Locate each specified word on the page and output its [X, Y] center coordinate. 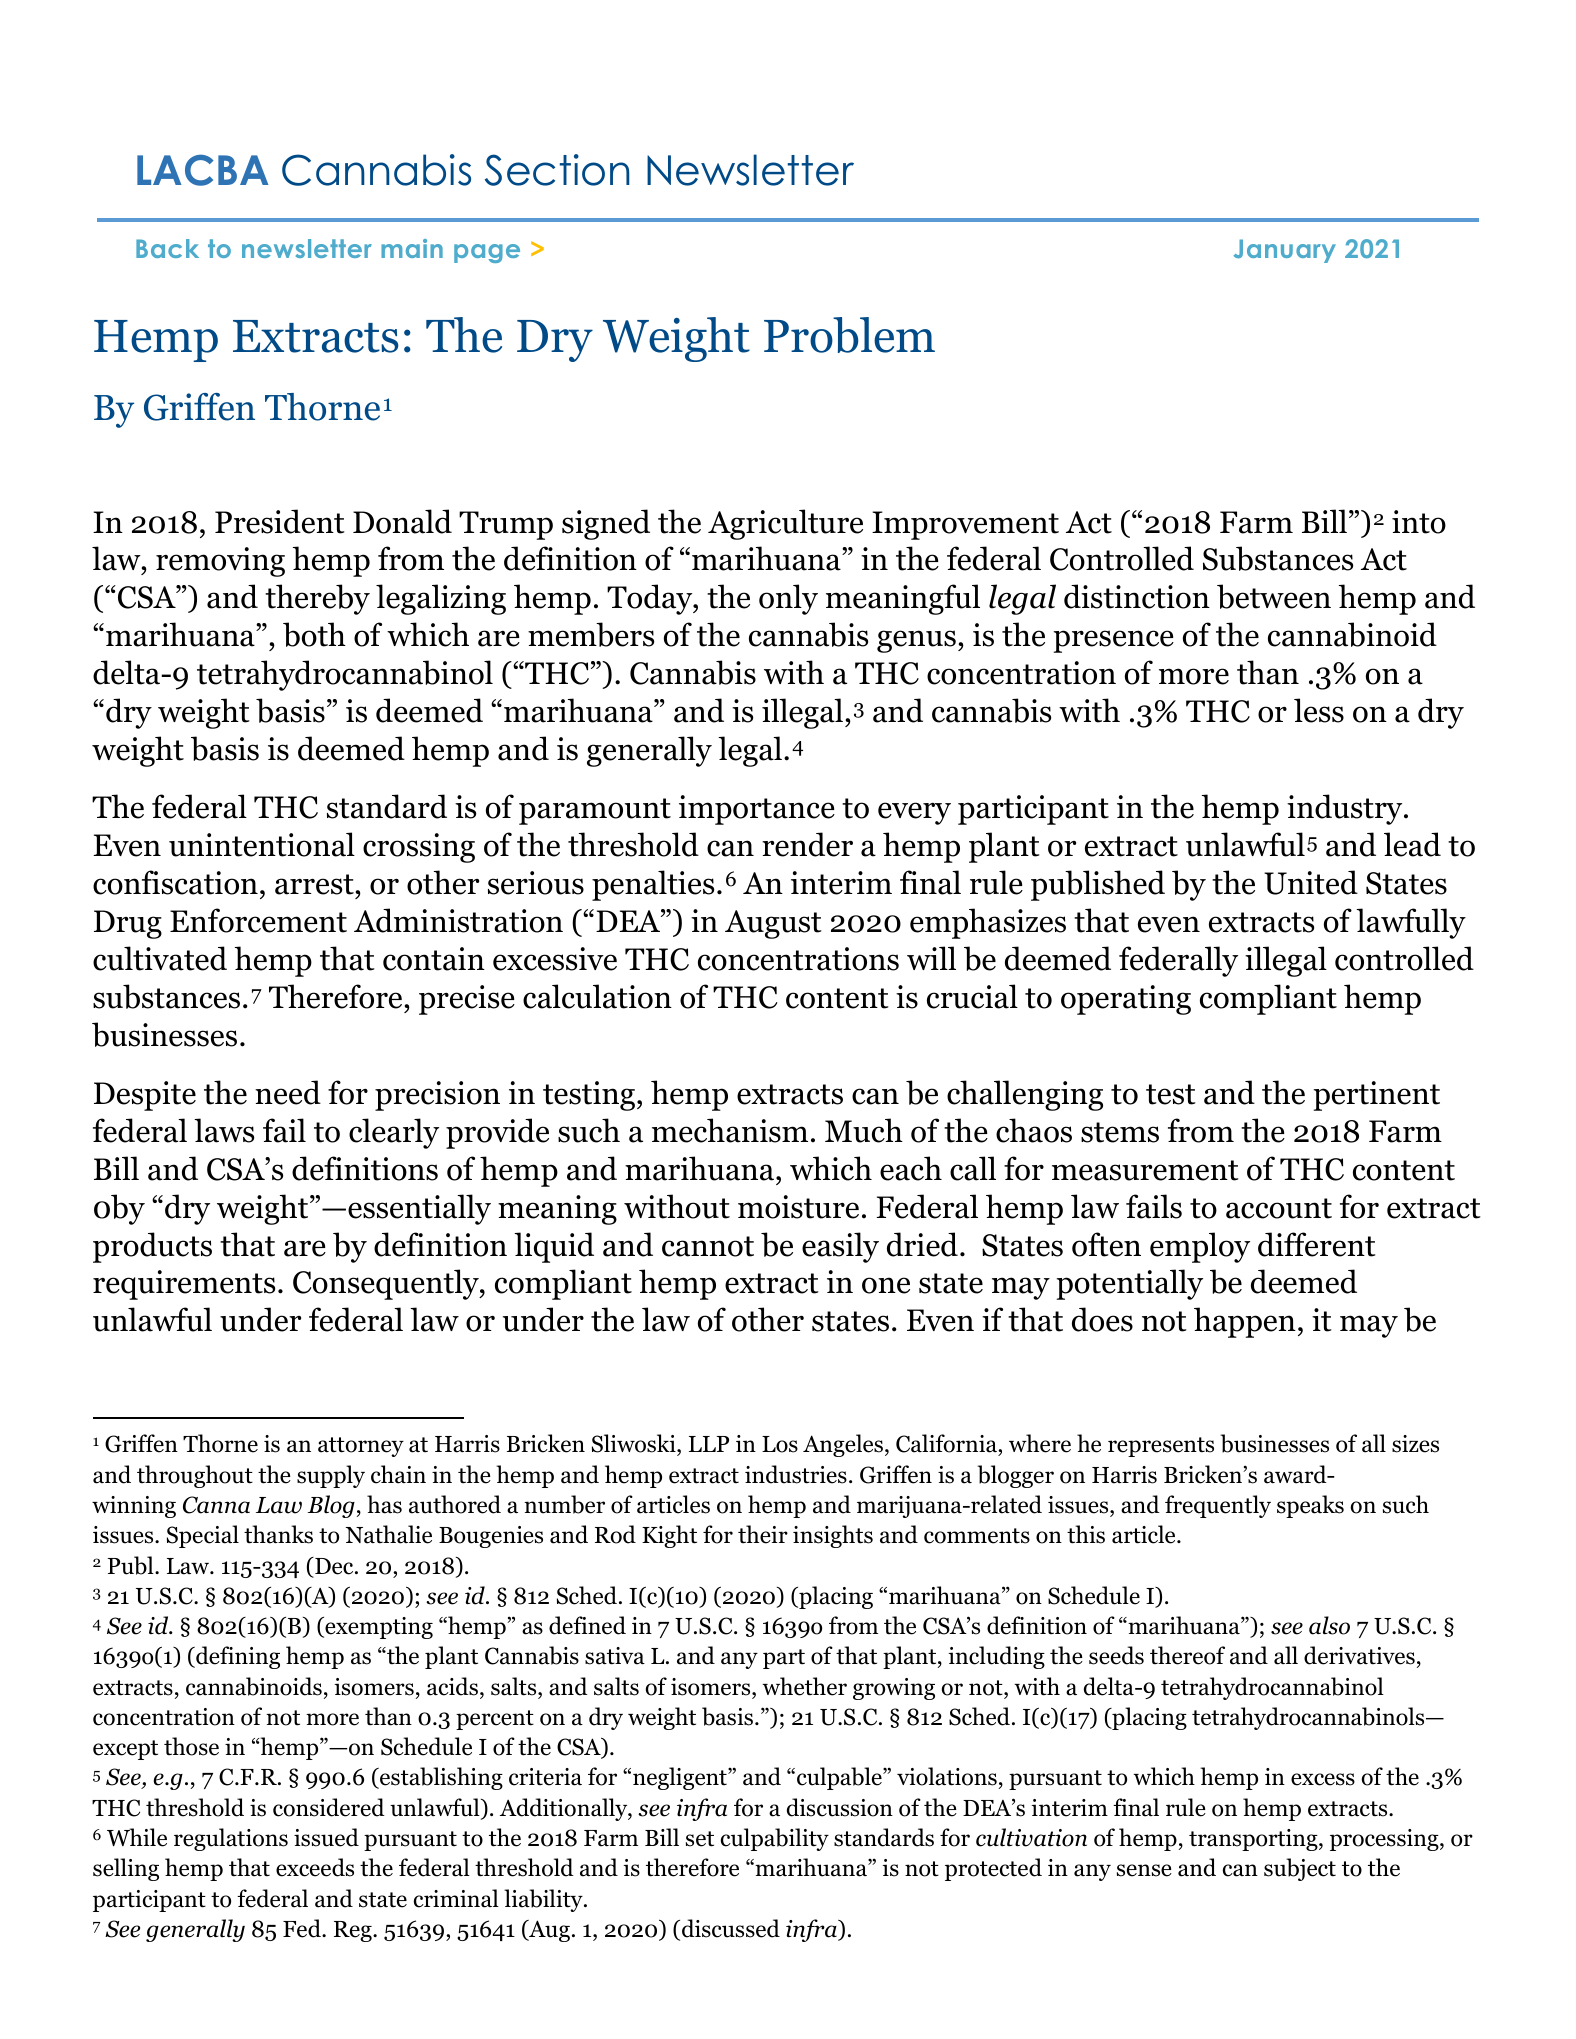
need [288, 1092]
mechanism [730, 1130]
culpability [775, 1839]
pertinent [1377, 1096]
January [1285, 251]
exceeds [315, 1867]
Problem [849, 335]
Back [167, 248]
